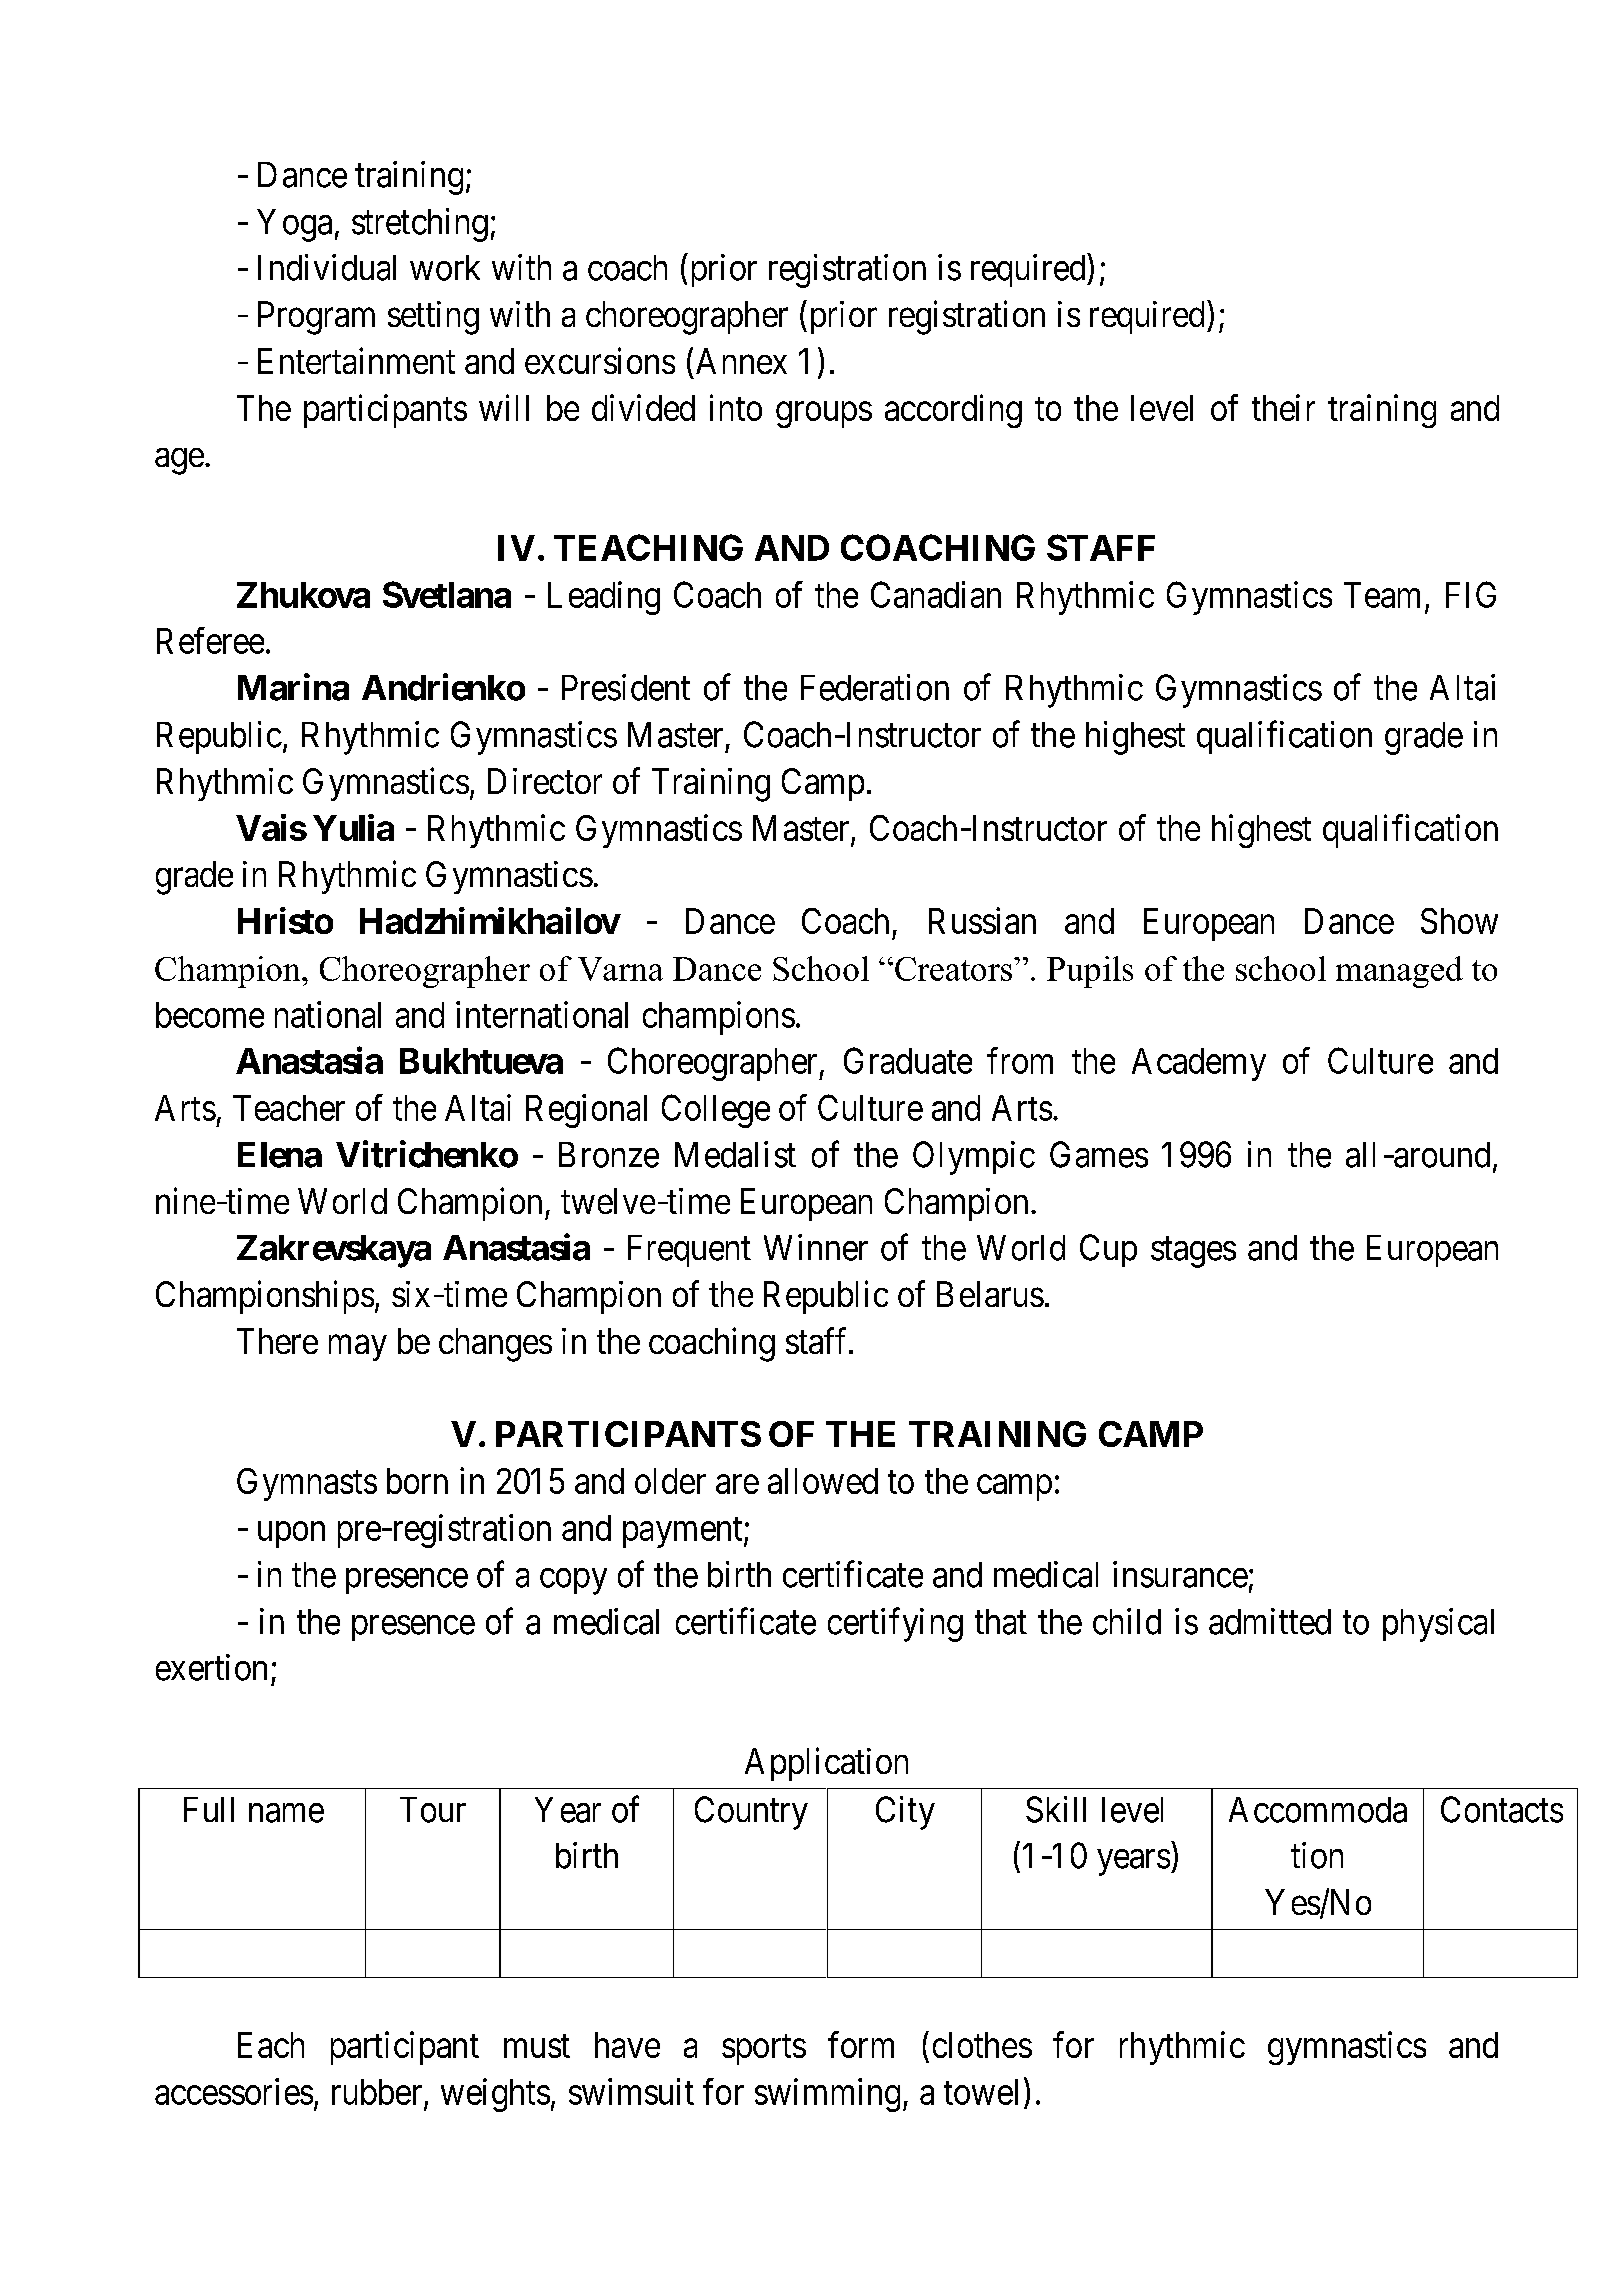  I want to click on Medalist, so click(735, 1154).
